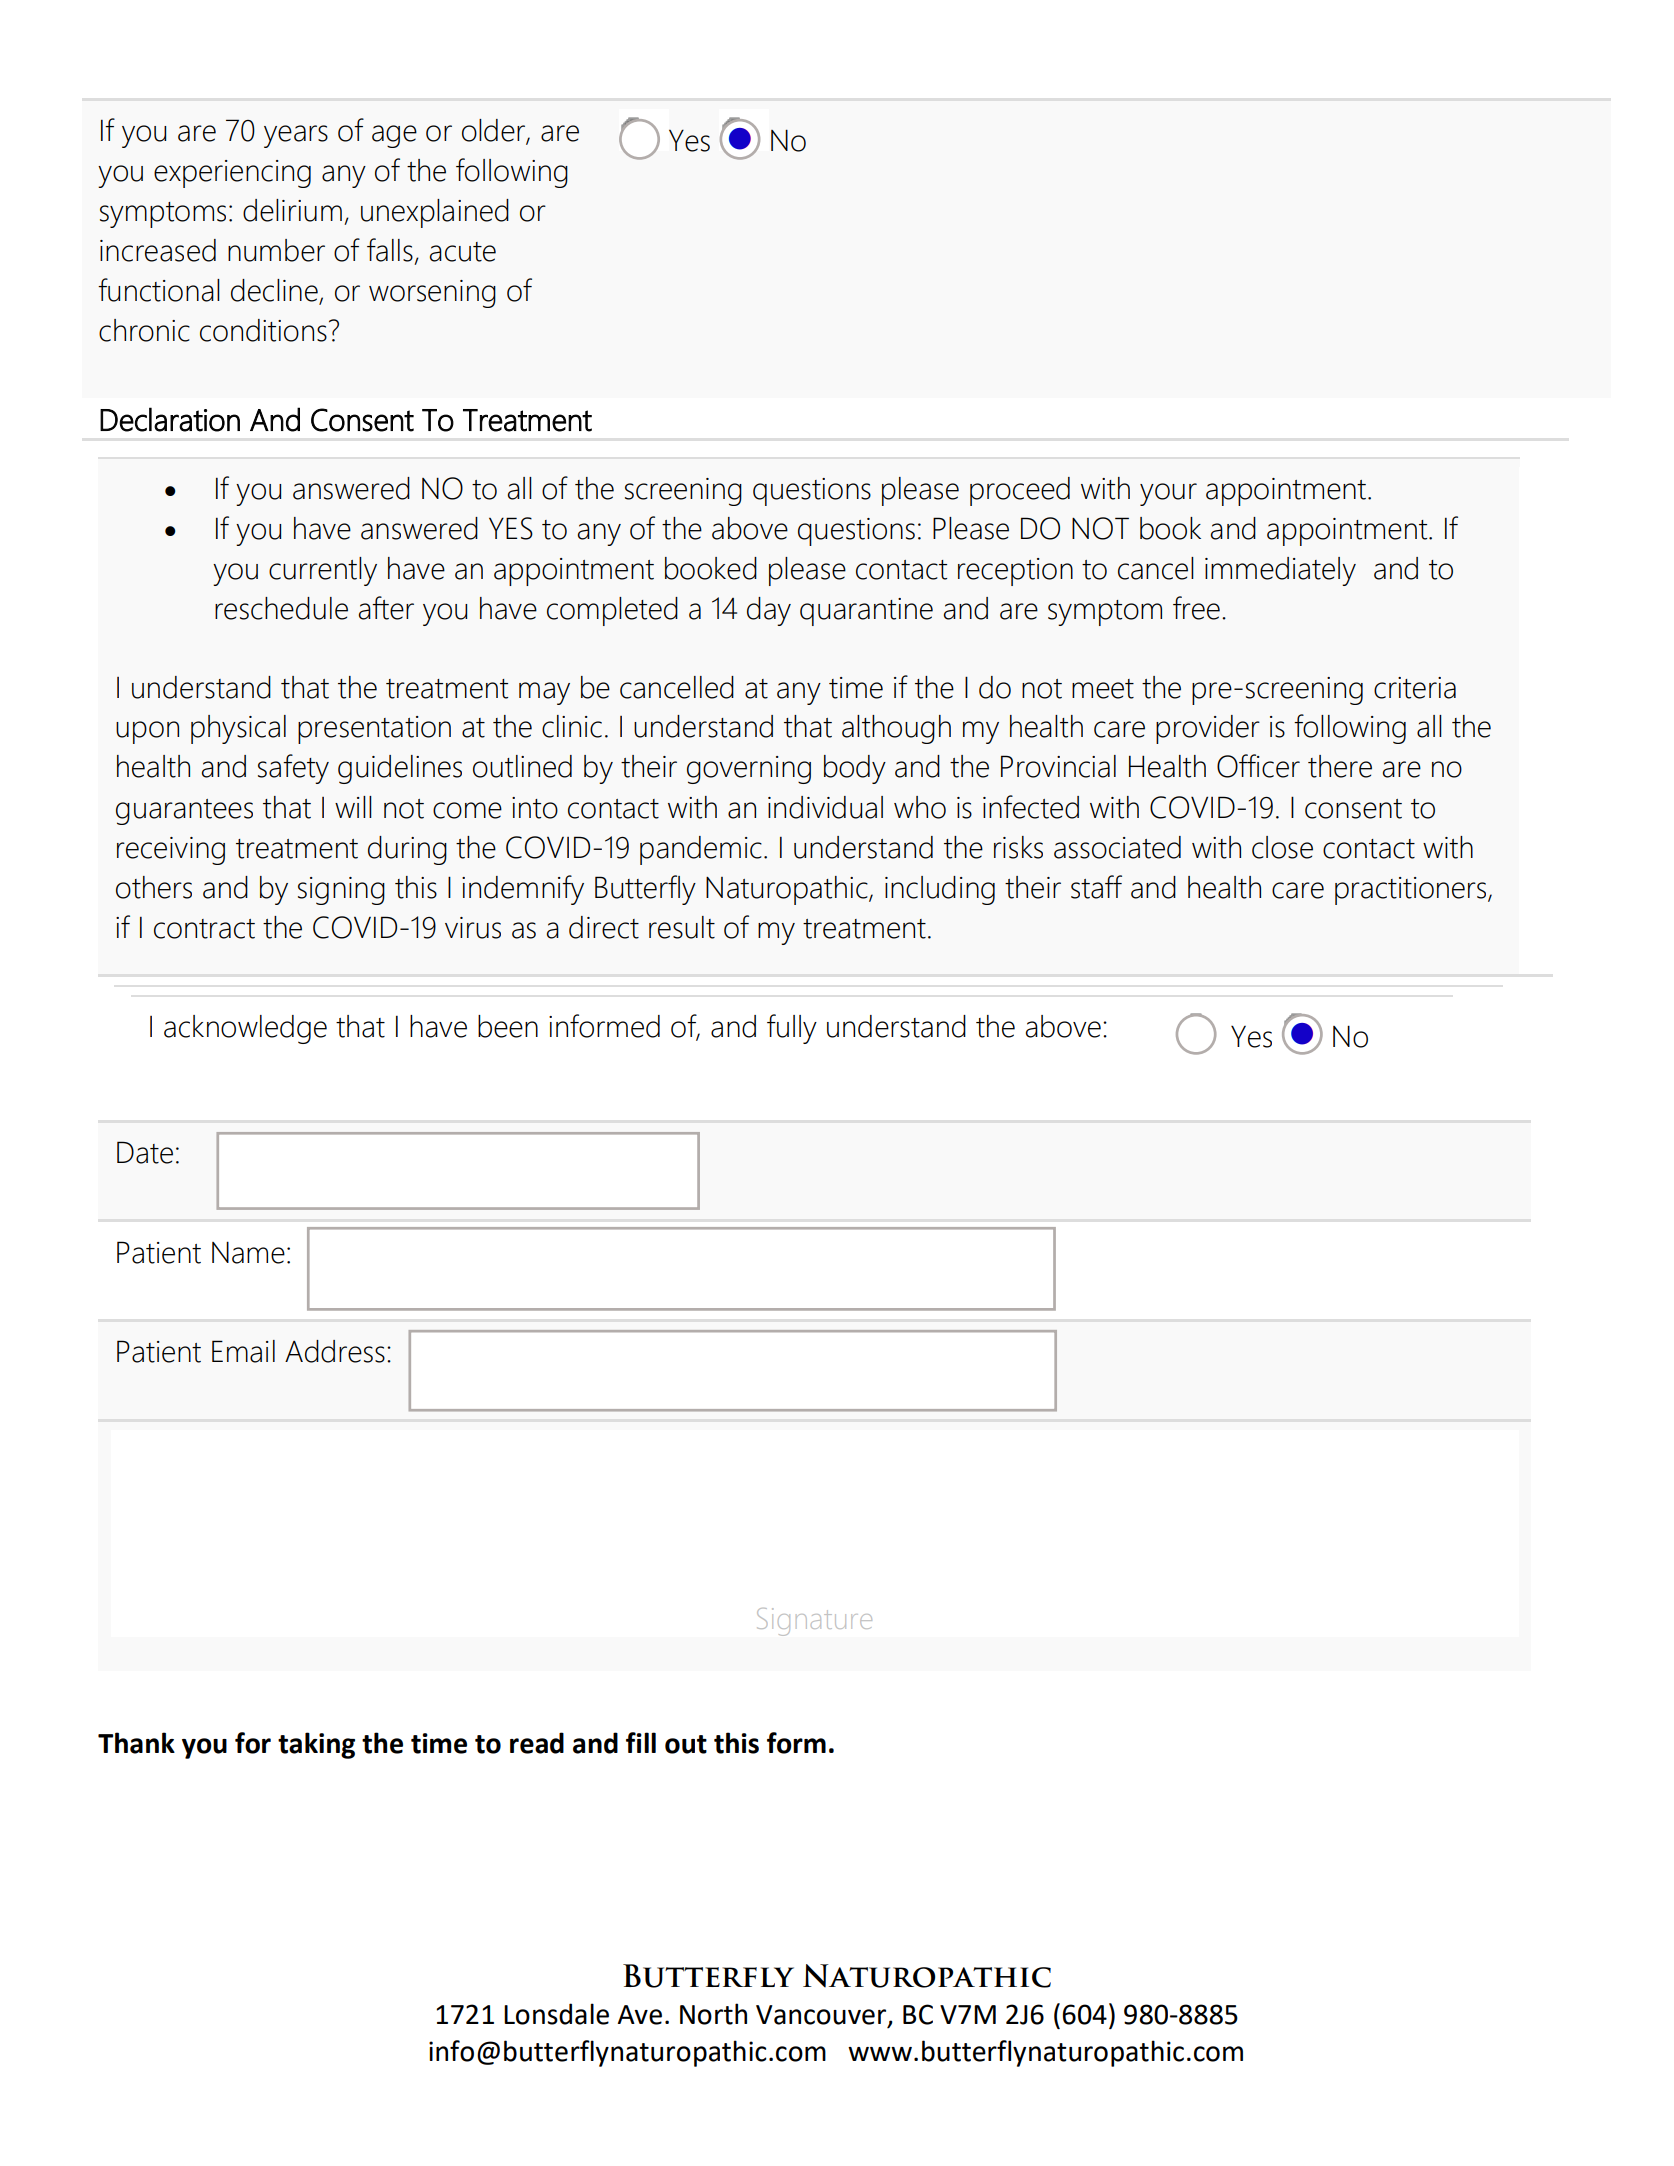  I want to click on delirium, so click(292, 210).
